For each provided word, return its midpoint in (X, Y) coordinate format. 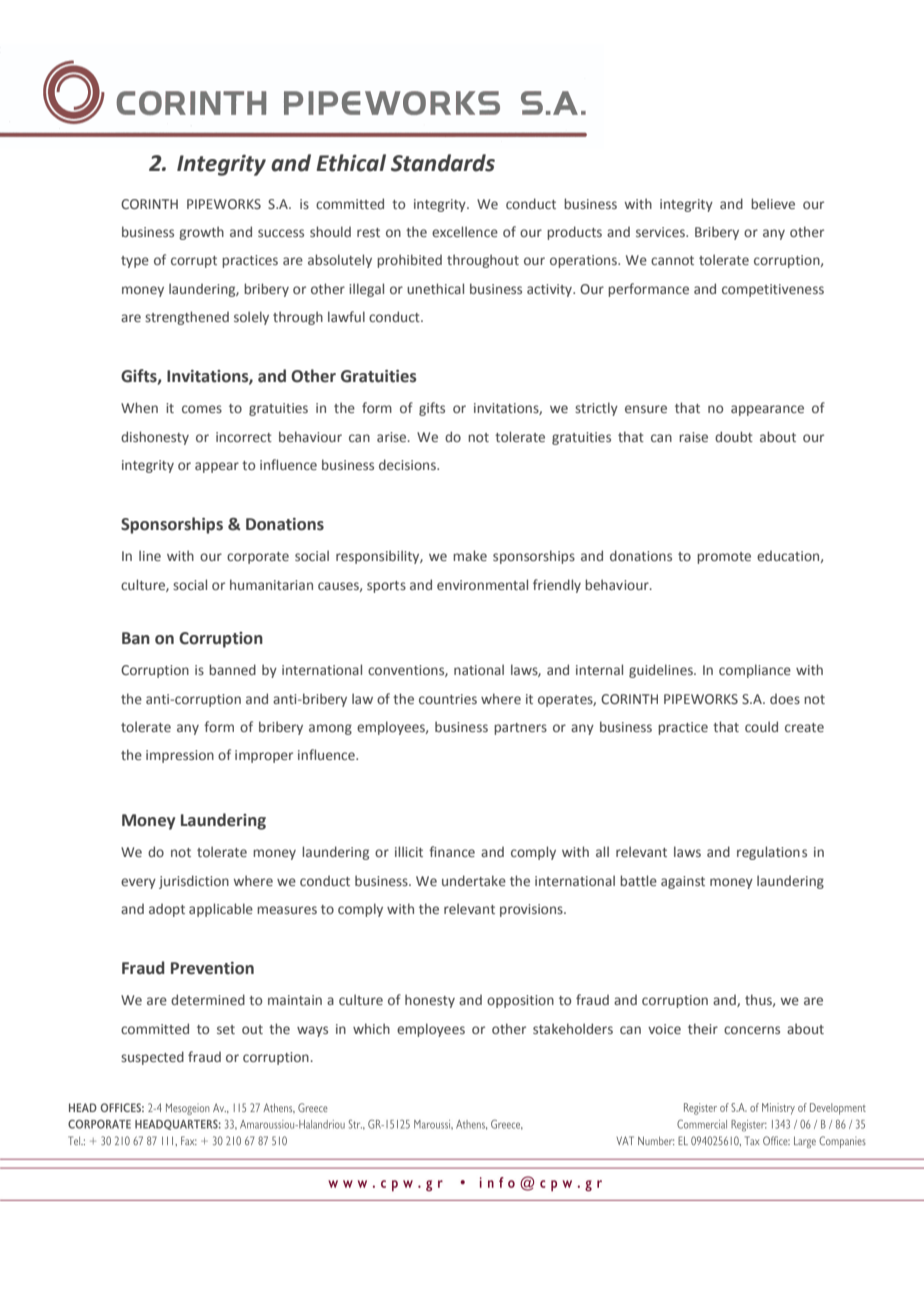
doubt (734, 436)
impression (180, 756)
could (761, 726)
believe (773, 203)
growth (201, 233)
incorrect (244, 437)
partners (520, 729)
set (226, 1029)
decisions (408, 464)
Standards (443, 163)
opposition (520, 1001)
